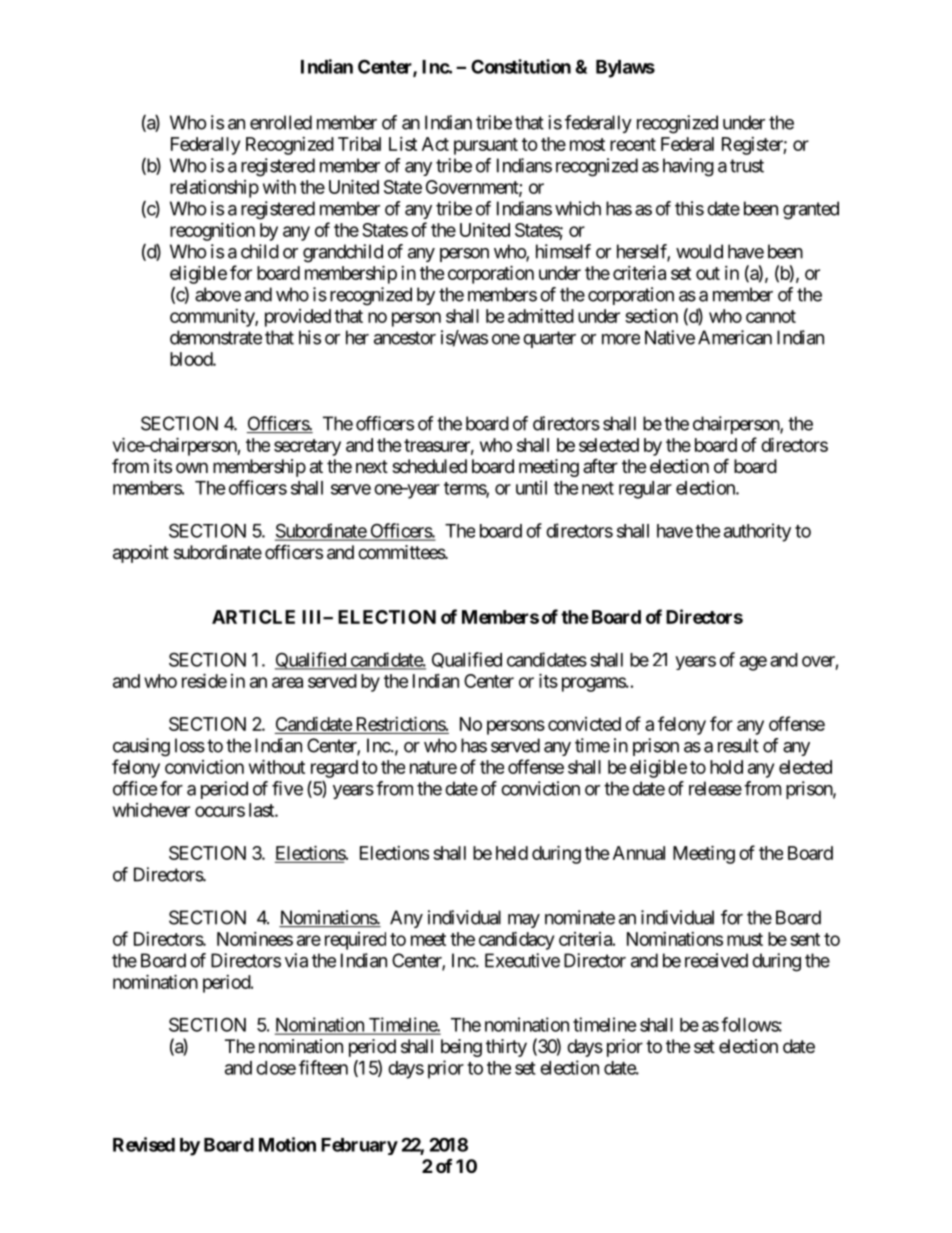 The width and height of the image is (952, 1233). I want to click on received, so click(716, 960).
